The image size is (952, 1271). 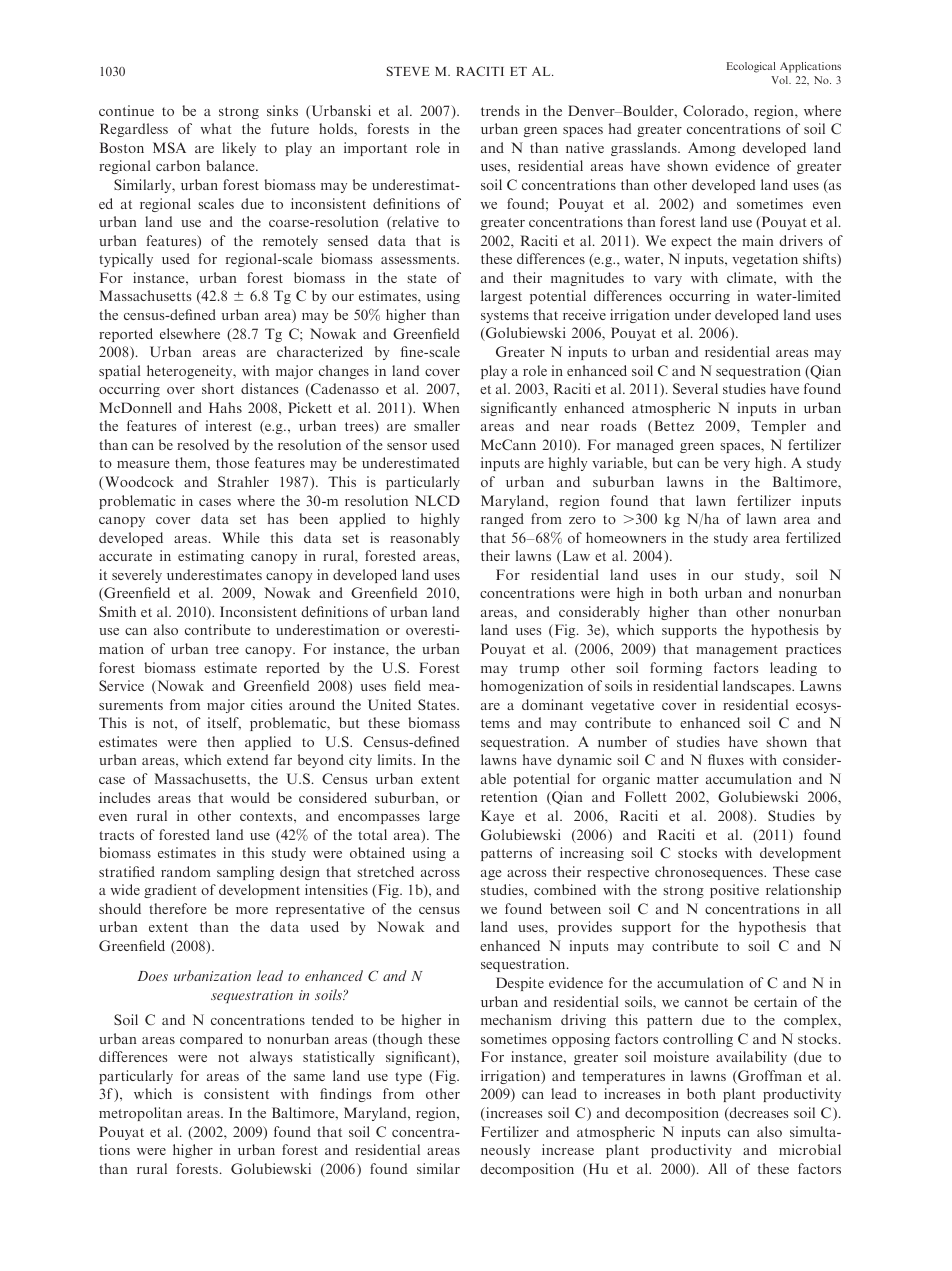 What do you see at coordinates (437, 425) in the screenshot?
I see `smaller` at bounding box center [437, 425].
